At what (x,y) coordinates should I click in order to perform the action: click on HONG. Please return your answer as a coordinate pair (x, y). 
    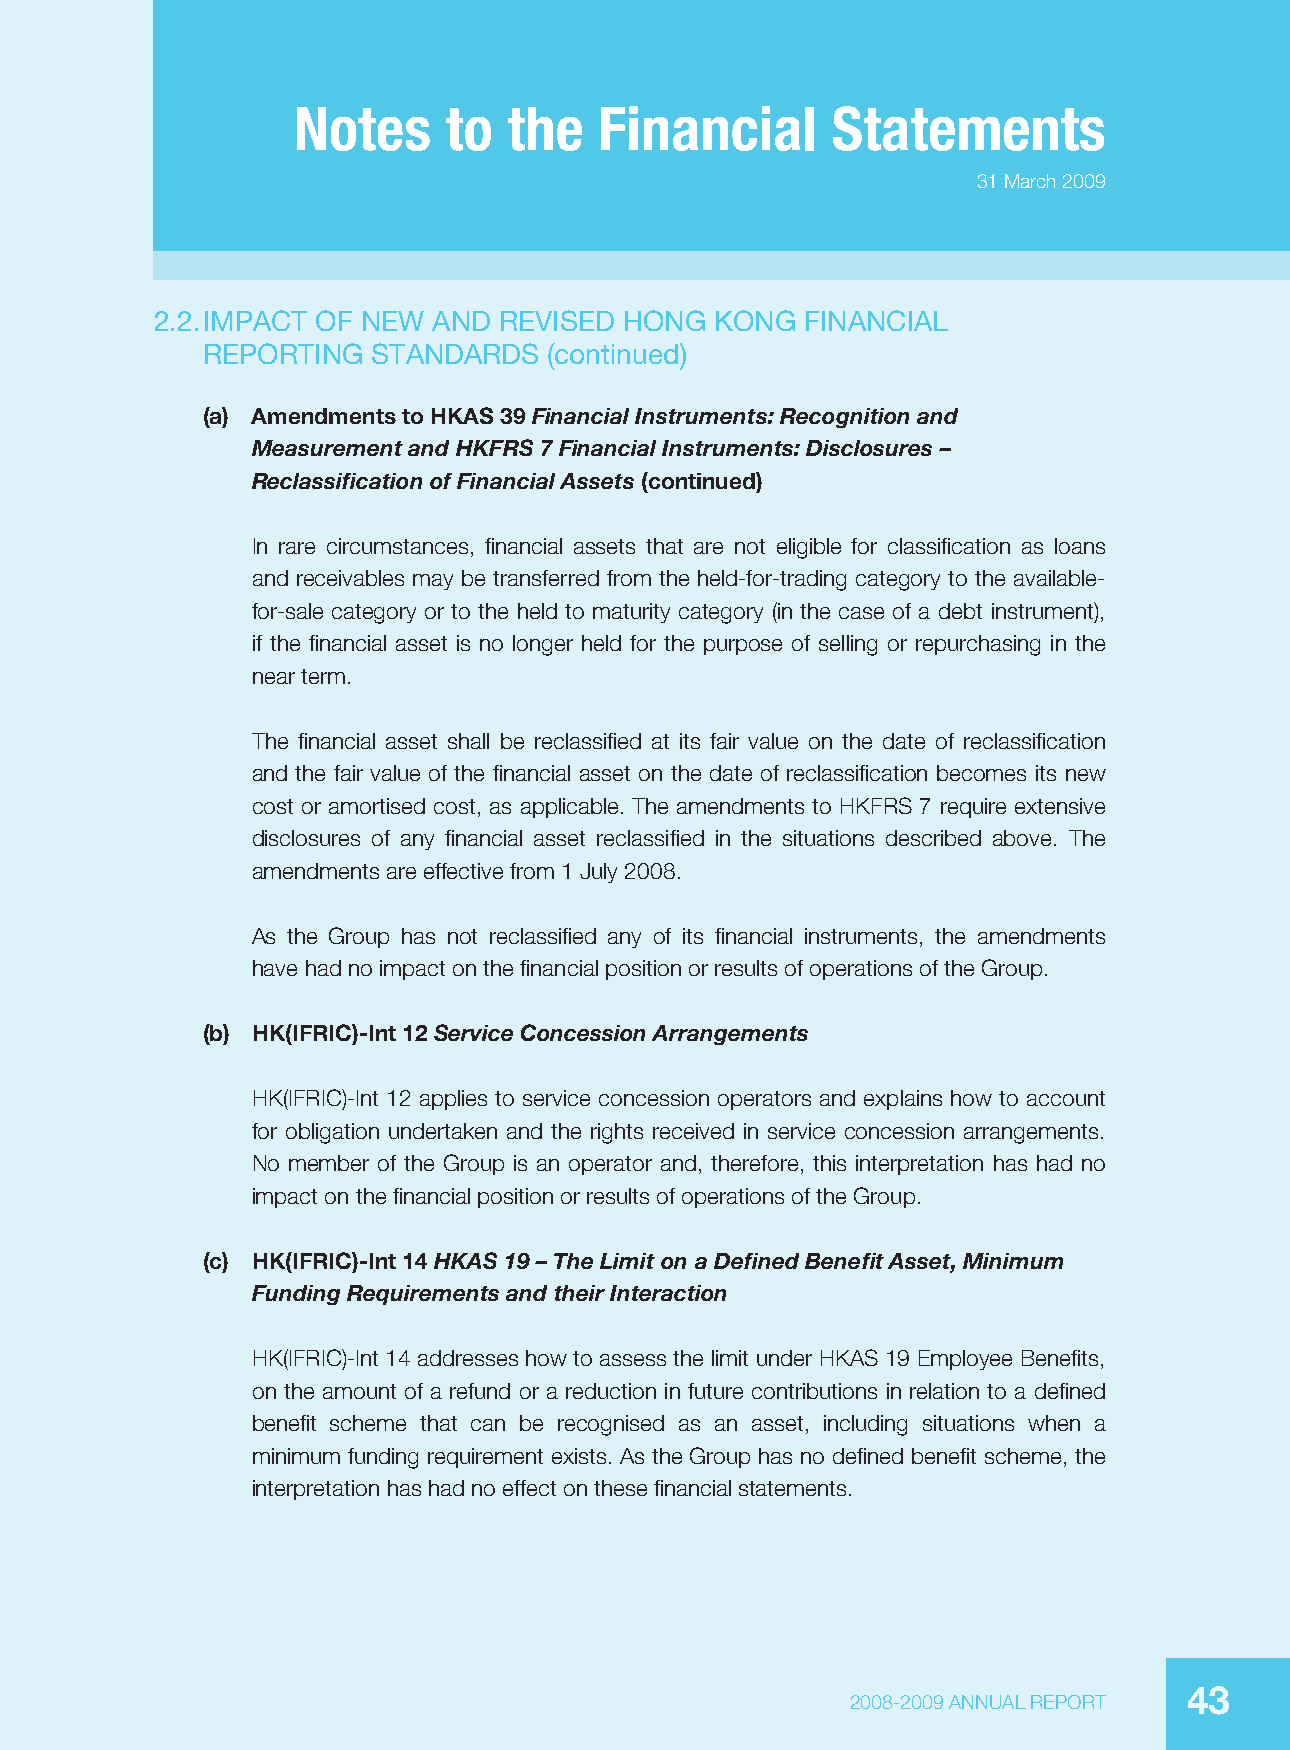
    Looking at the image, I should click on (665, 320).
